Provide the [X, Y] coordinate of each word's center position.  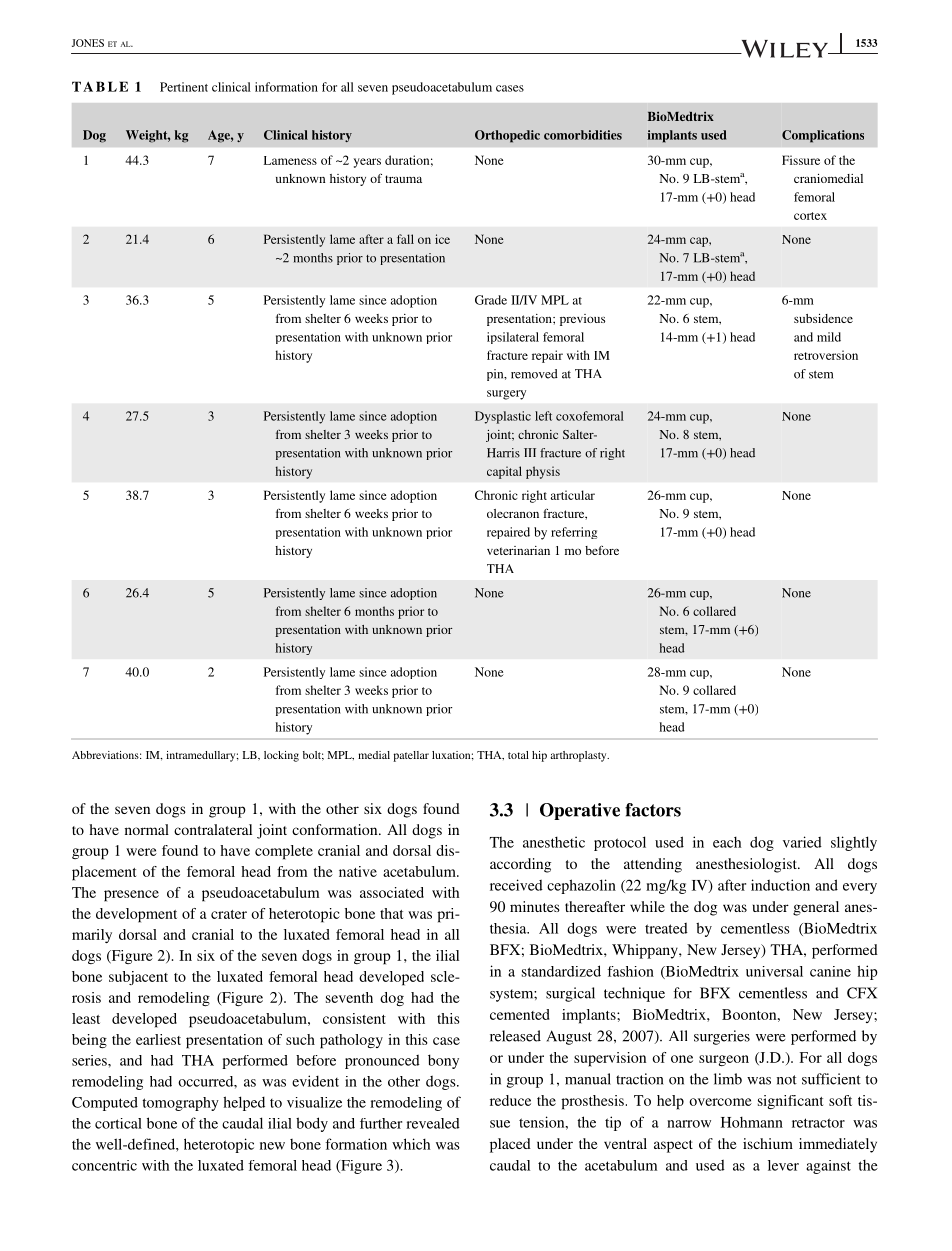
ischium [768, 1143]
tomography [180, 1104]
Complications [823, 136]
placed [510, 1145]
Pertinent [184, 87]
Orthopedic [507, 136]
